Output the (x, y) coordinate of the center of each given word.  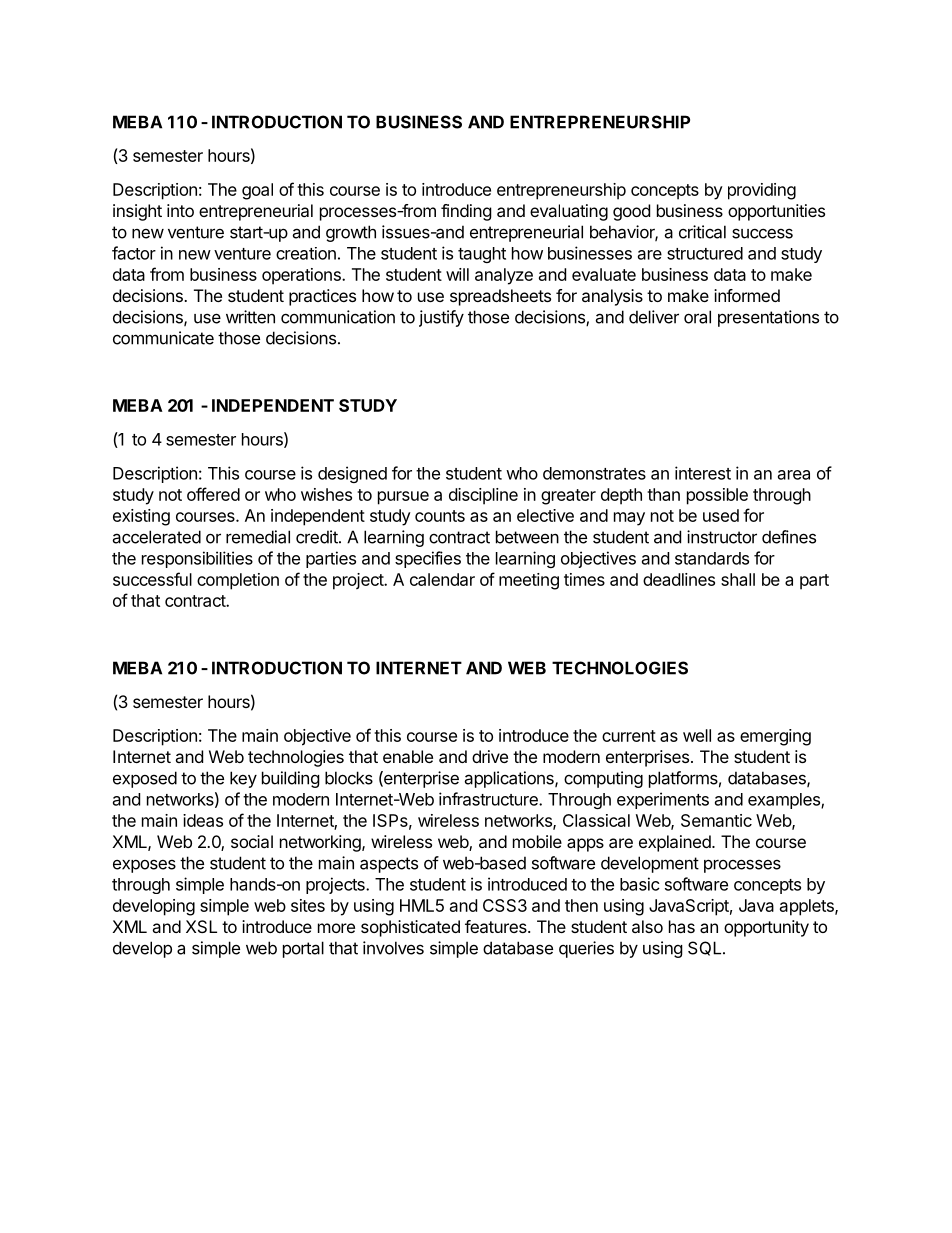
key (243, 779)
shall (738, 579)
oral (697, 317)
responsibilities (197, 559)
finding (466, 212)
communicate (163, 338)
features (497, 926)
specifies (428, 559)
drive (490, 756)
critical (702, 232)
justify (441, 318)
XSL (201, 926)
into (180, 210)
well (697, 735)
